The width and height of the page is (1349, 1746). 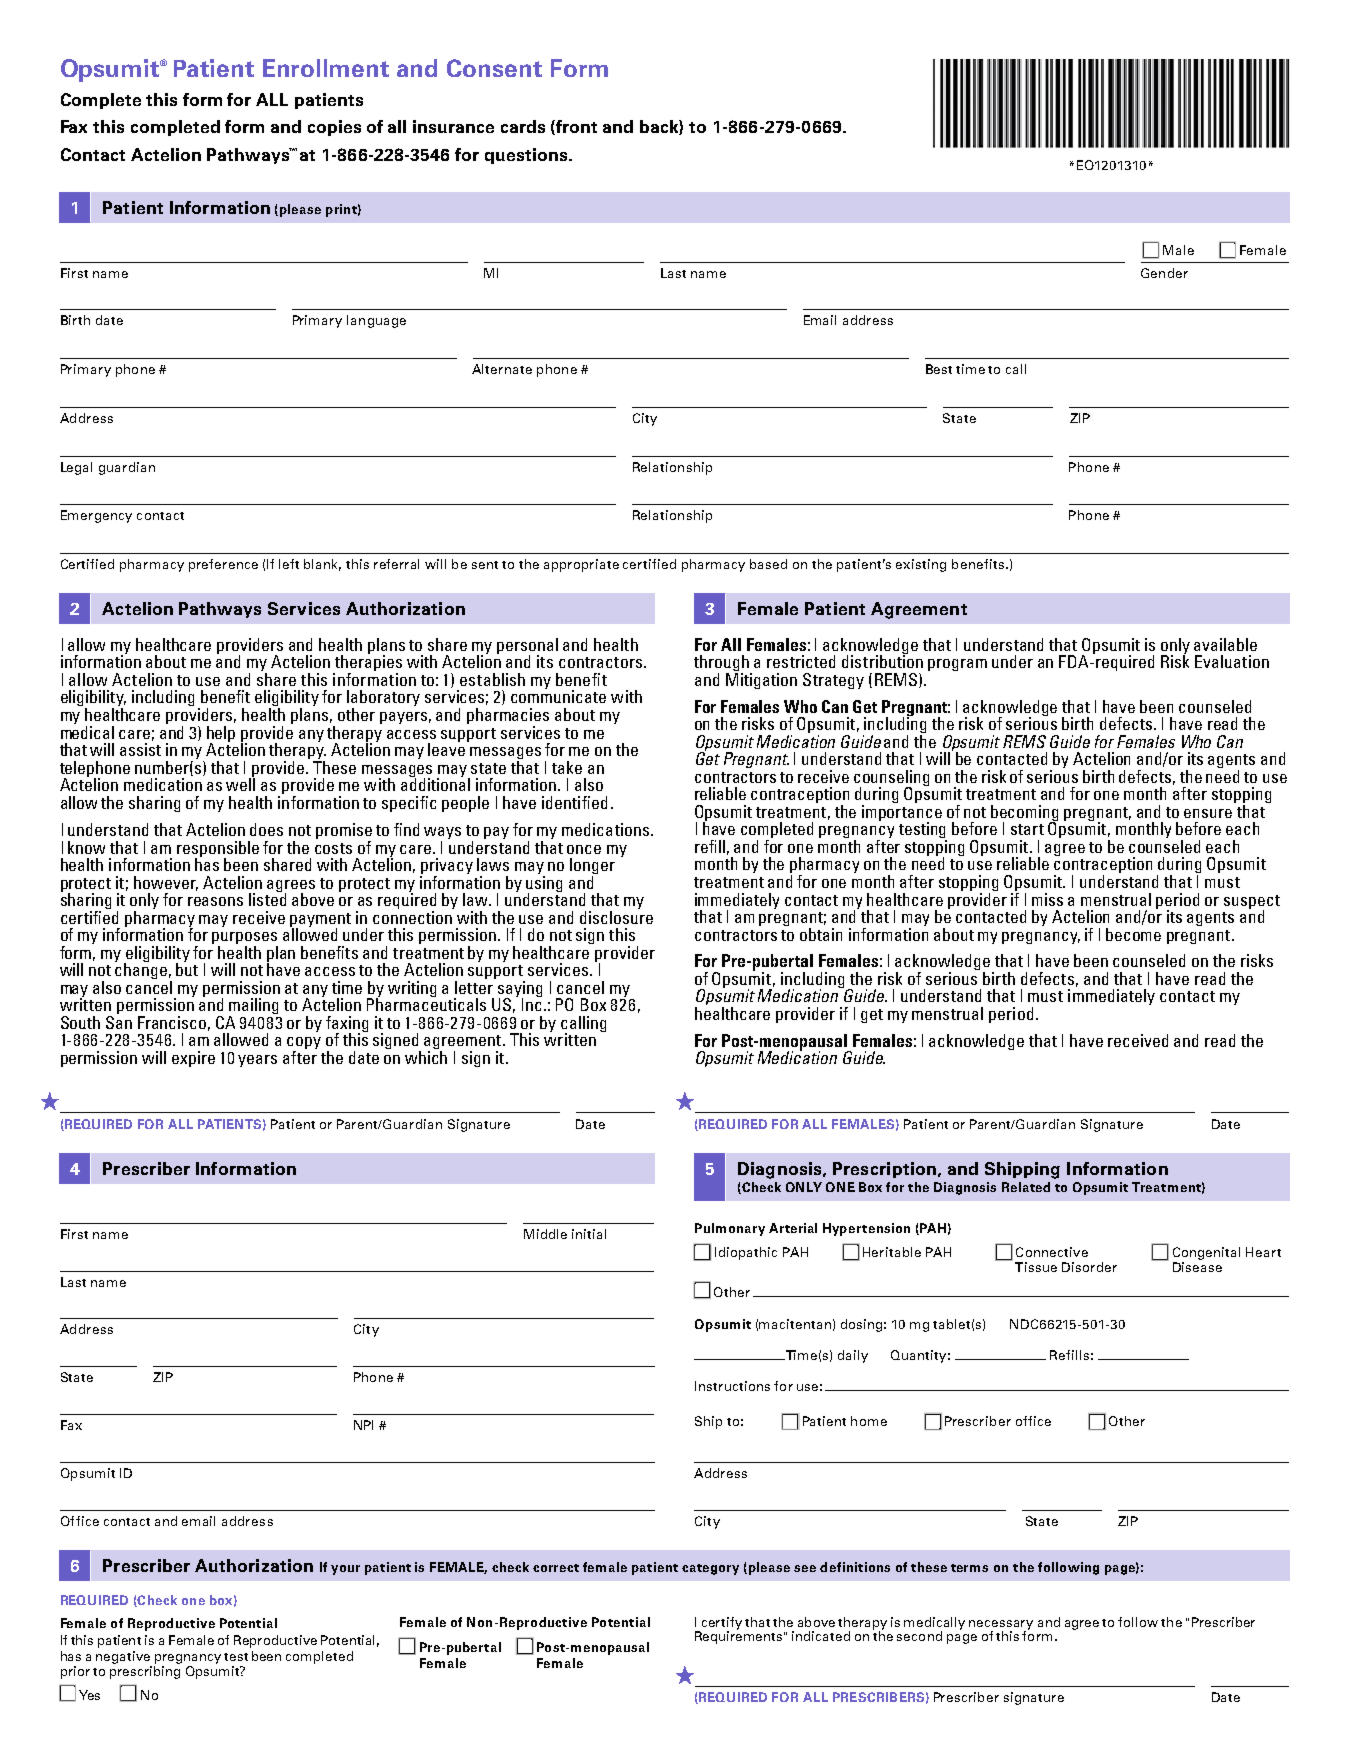 I want to click on reasons, so click(x=215, y=901).
